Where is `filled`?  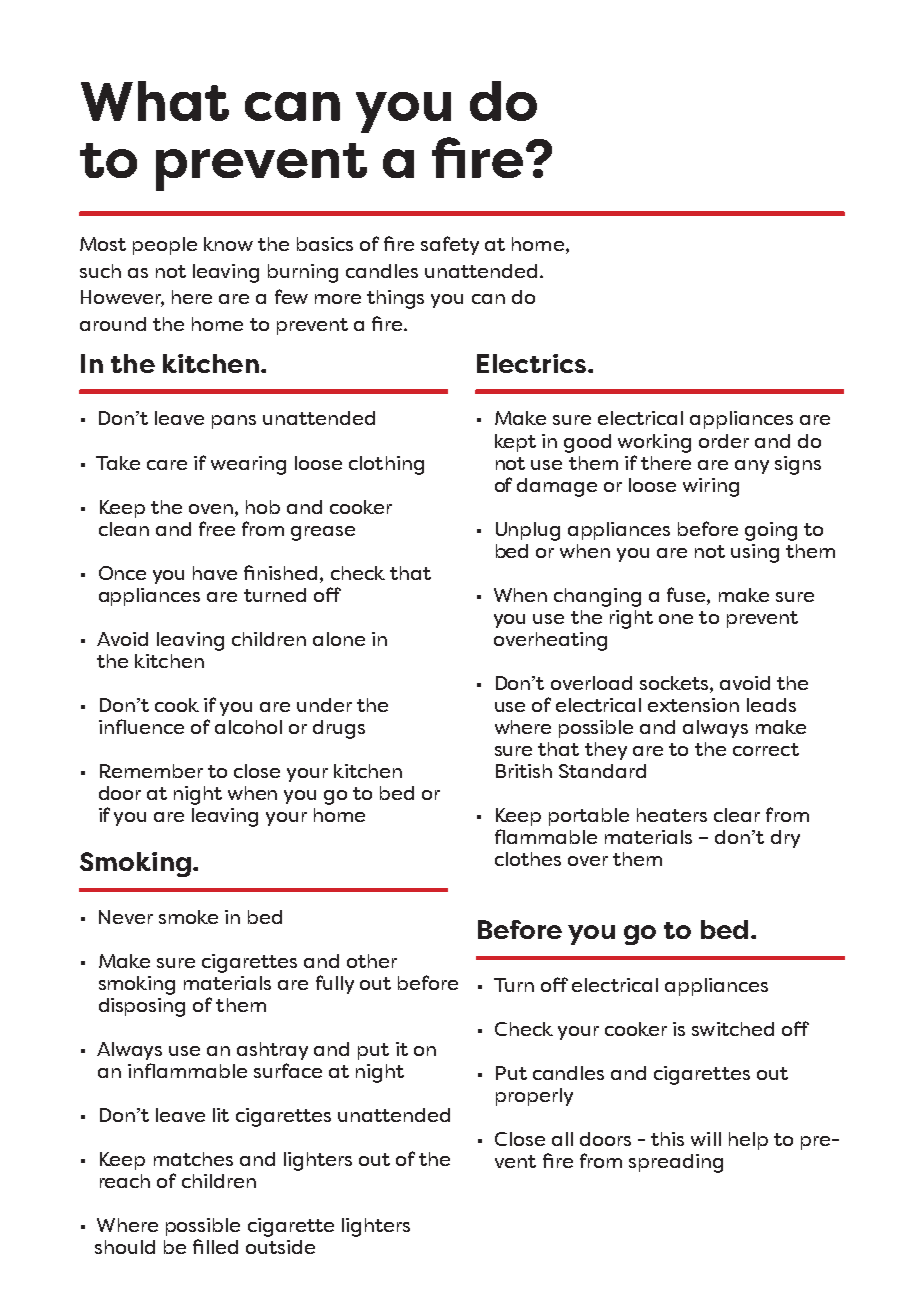 filled is located at coordinates (215, 1246).
